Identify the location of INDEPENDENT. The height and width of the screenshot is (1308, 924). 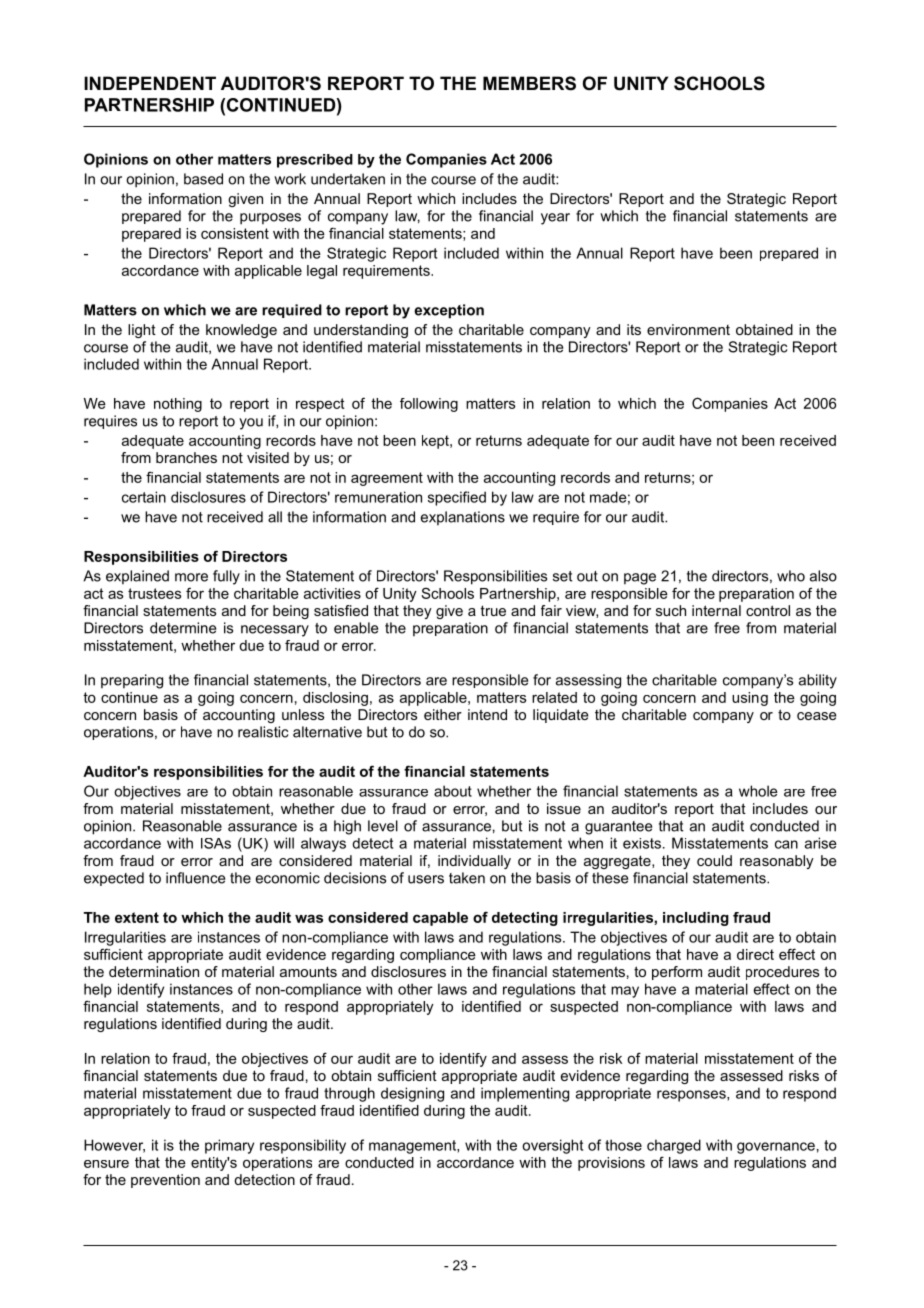
(150, 83).
